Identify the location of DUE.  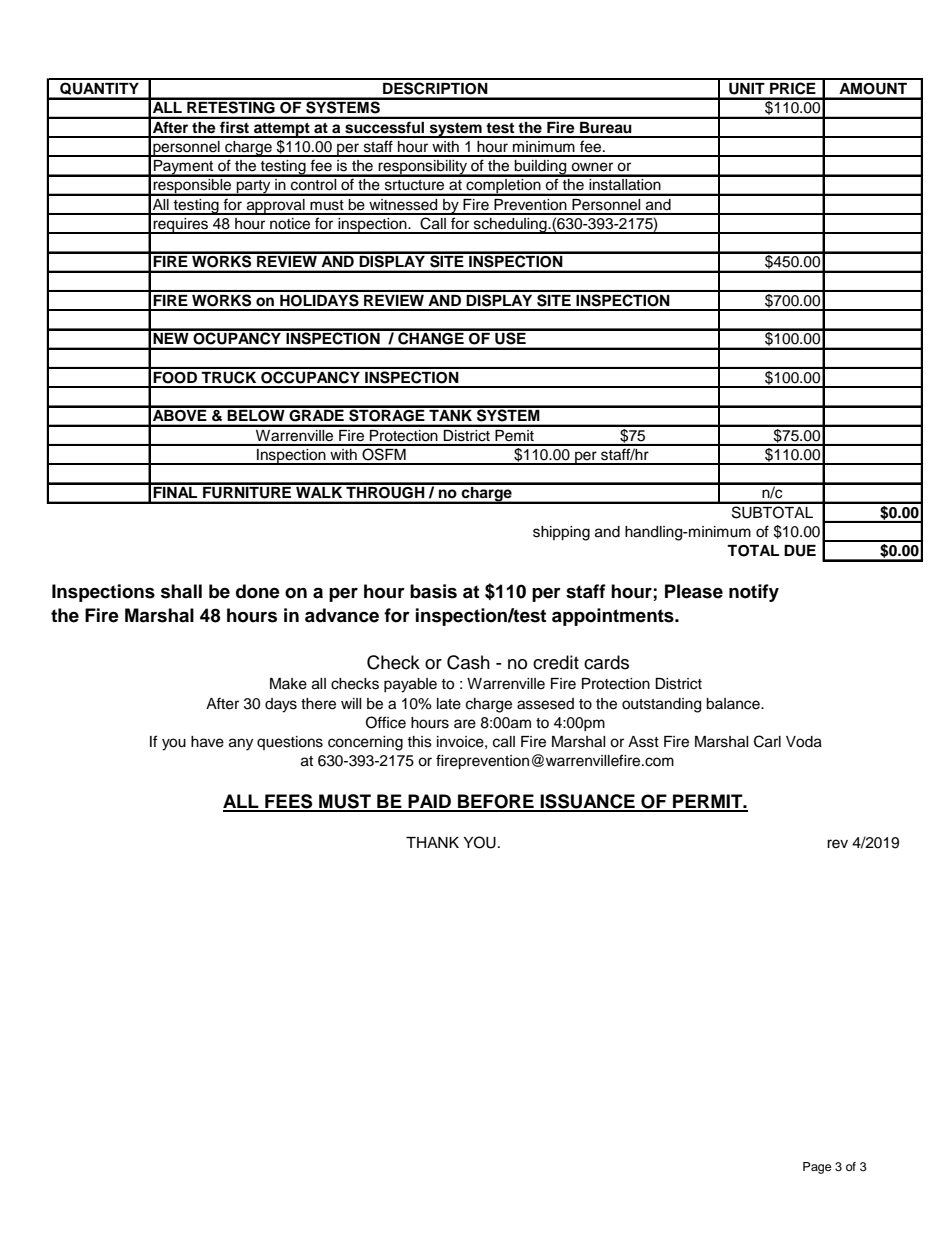
(800, 551).
